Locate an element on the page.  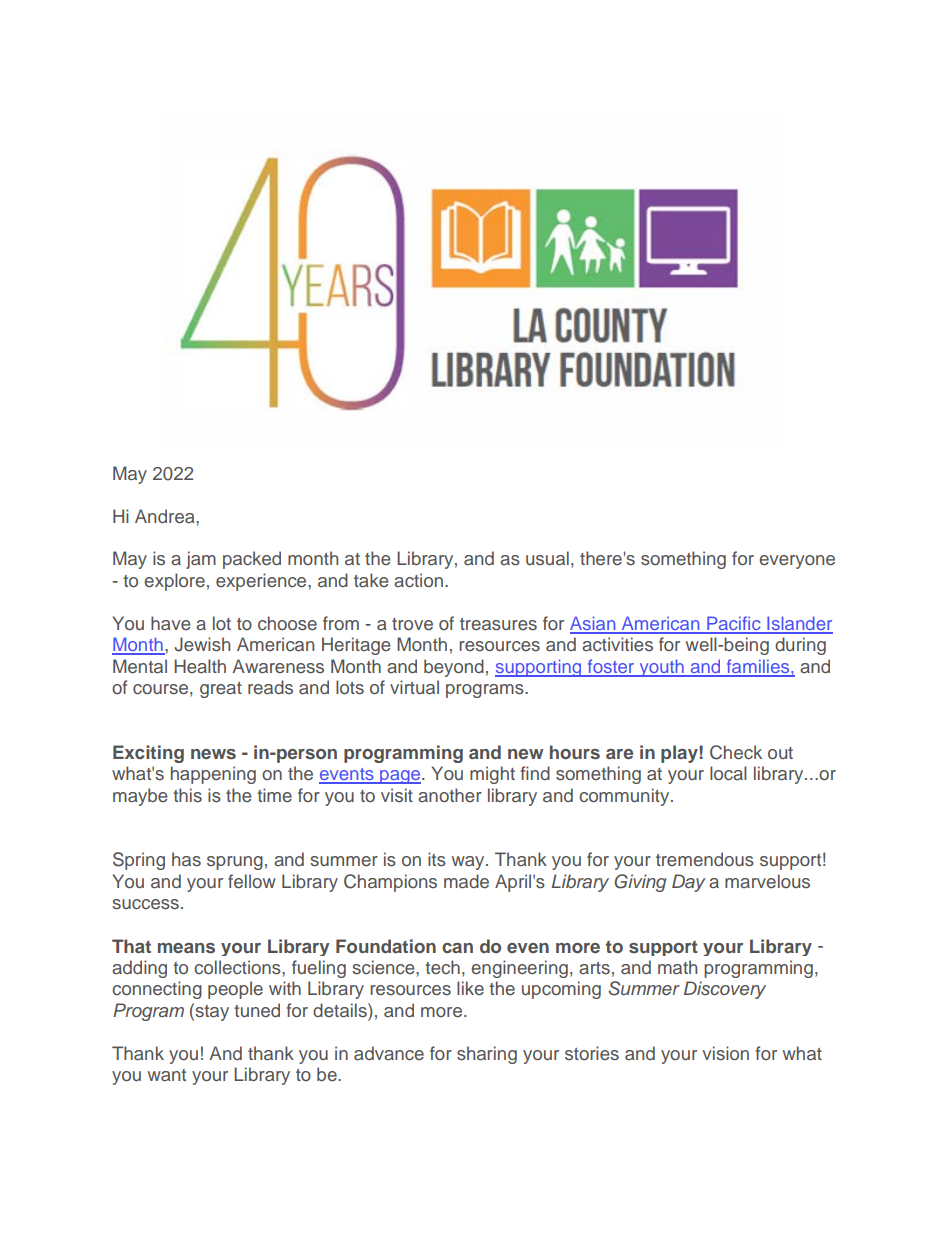
another is located at coordinates (450, 795).
